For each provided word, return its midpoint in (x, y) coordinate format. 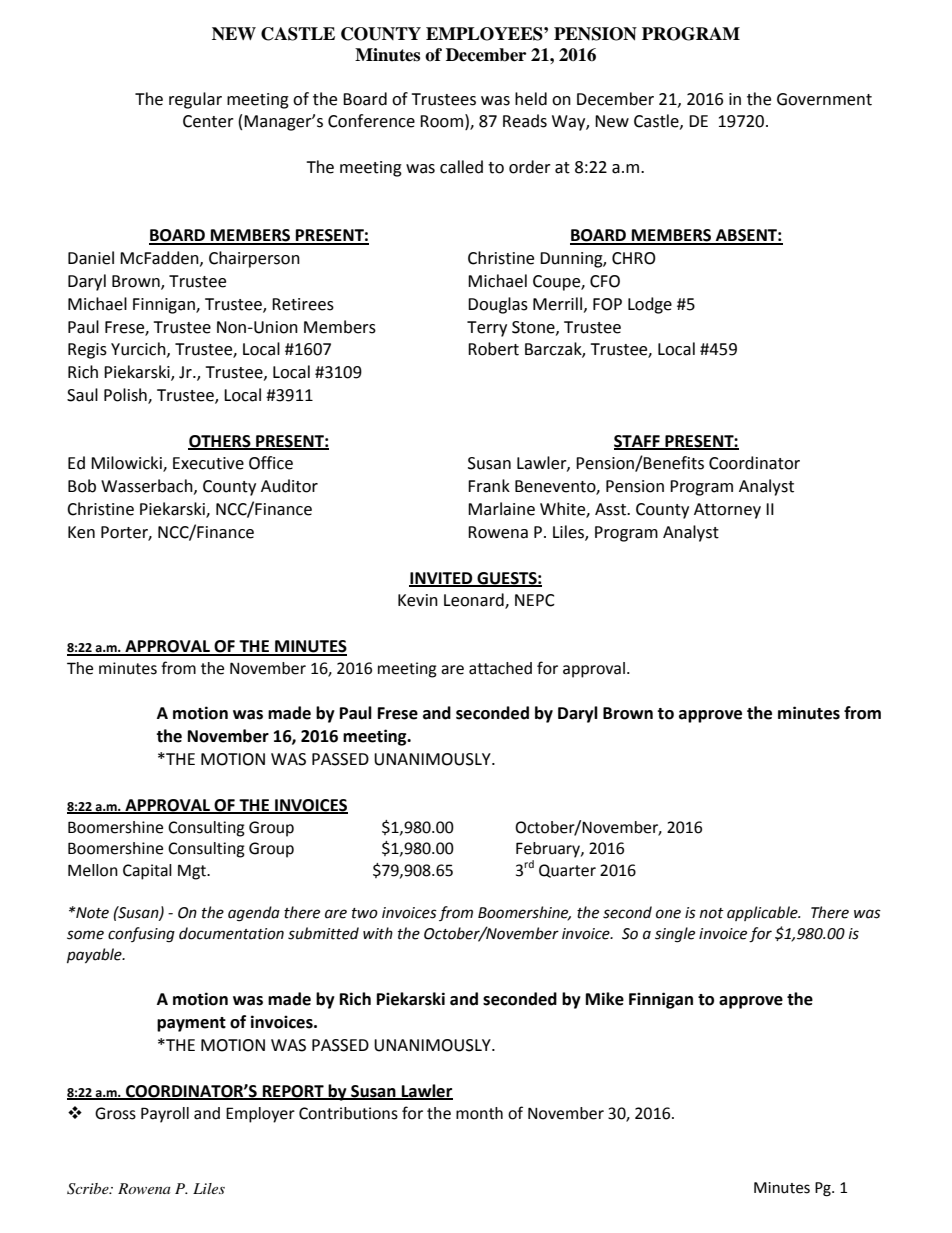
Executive (208, 463)
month (479, 1113)
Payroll (165, 1115)
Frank (489, 486)
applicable (763, 913)
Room (441, 121)
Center (208, 121)
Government (824, 99)
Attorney (727, 511)
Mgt (193, 872)
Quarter (567, 871)
